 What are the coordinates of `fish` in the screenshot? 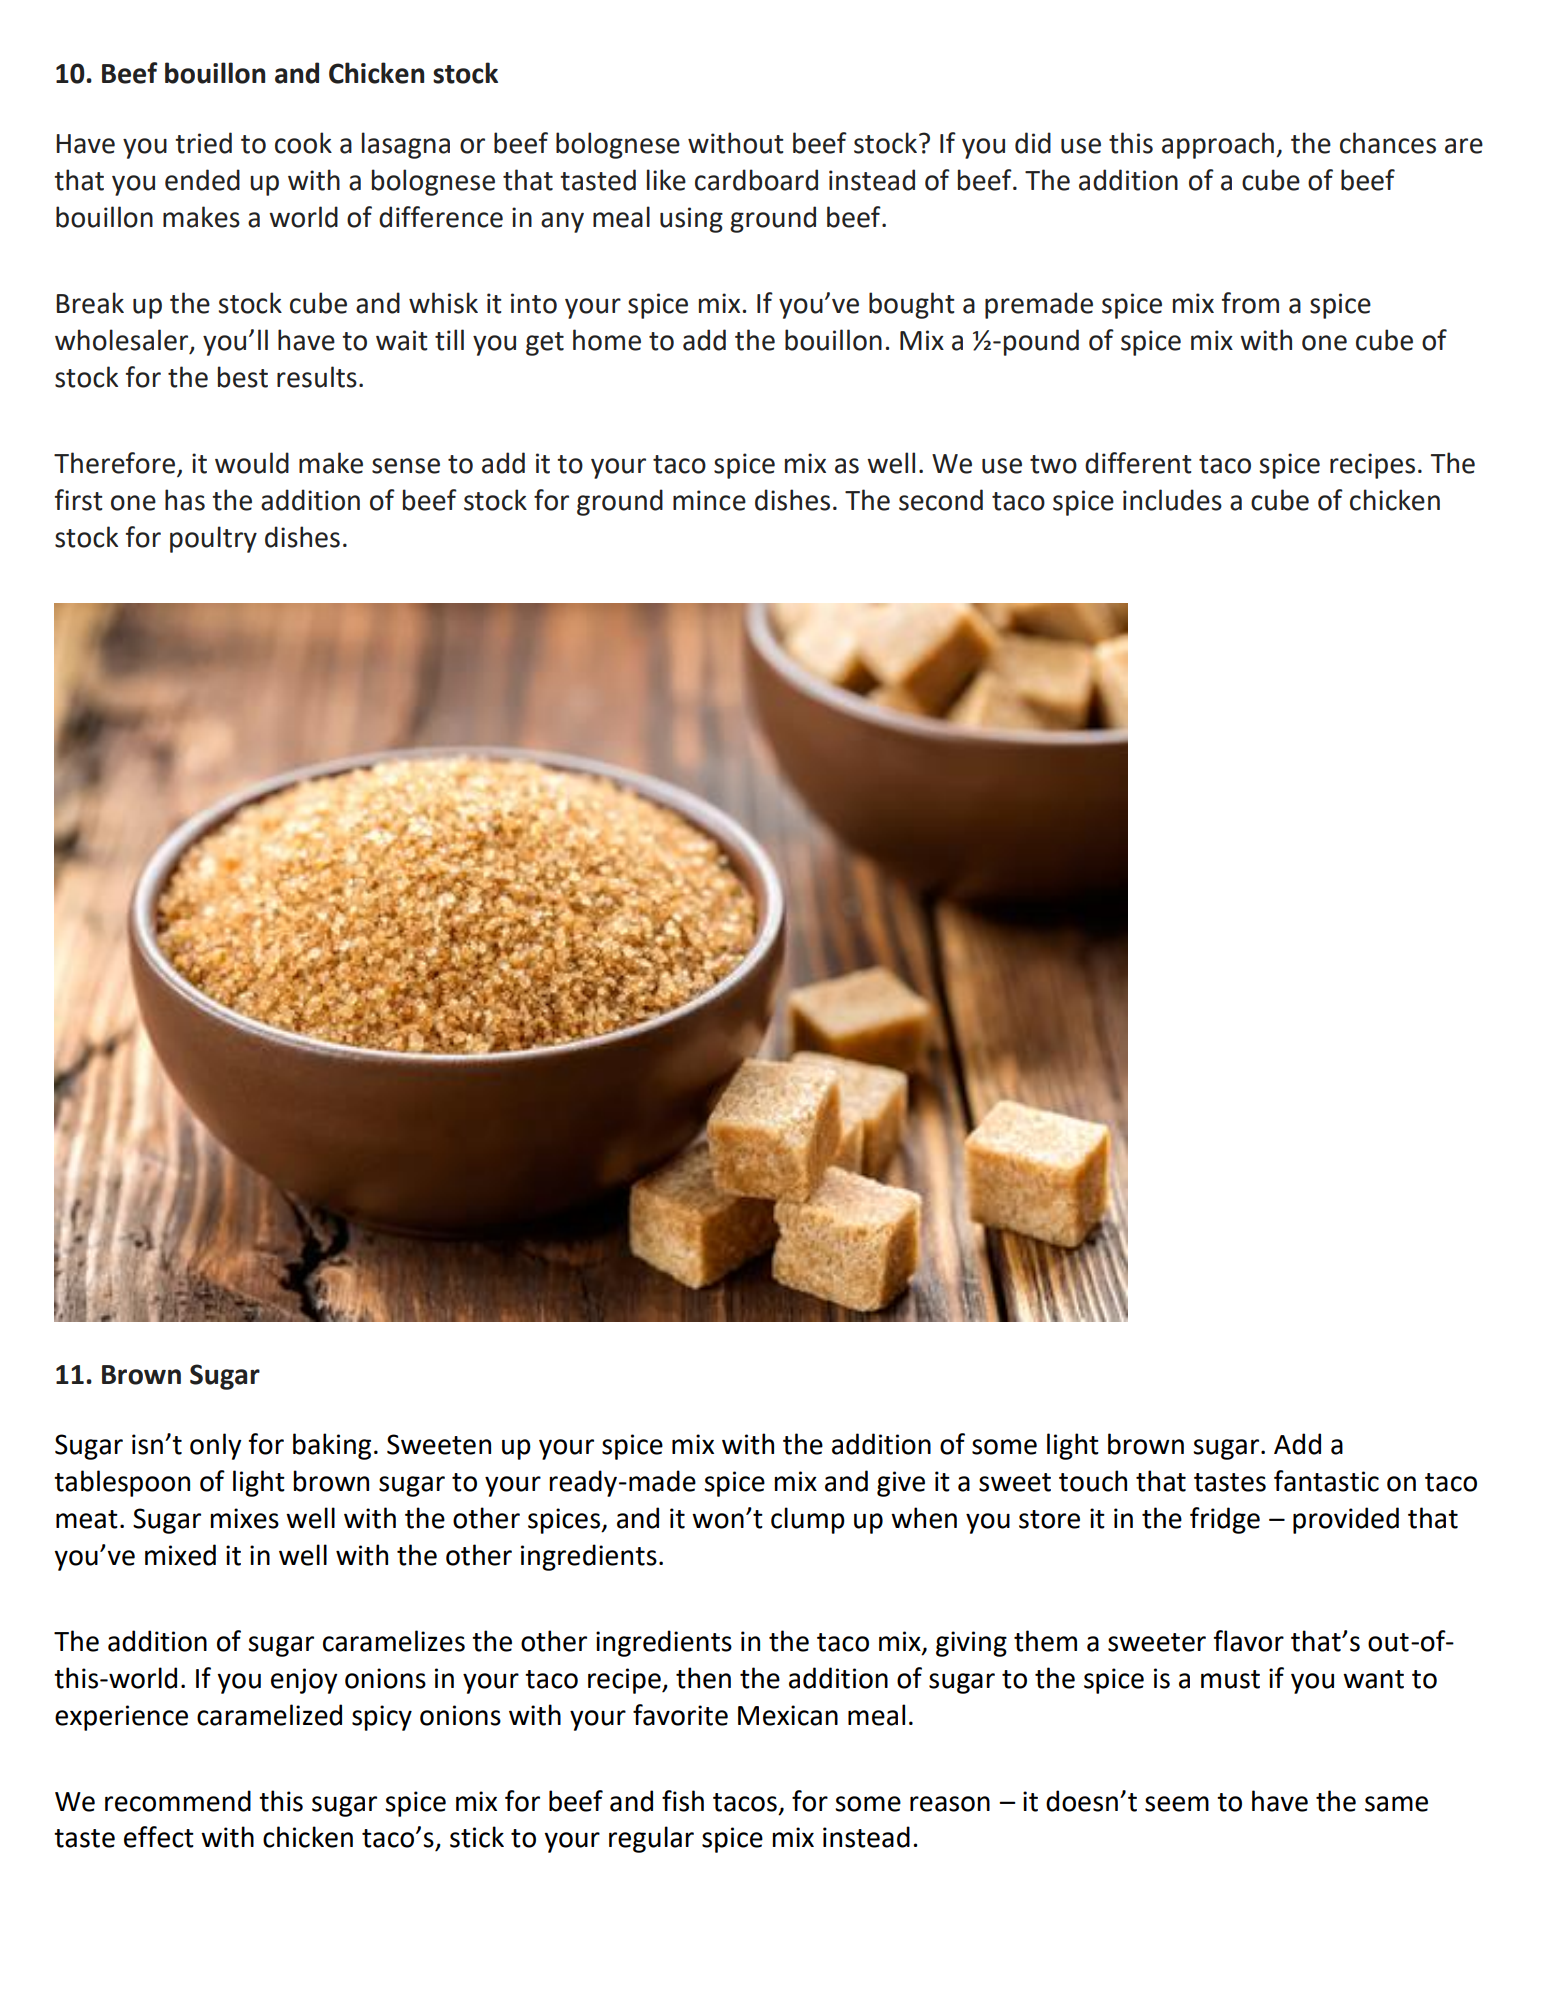 It's located at (683, 1801).
